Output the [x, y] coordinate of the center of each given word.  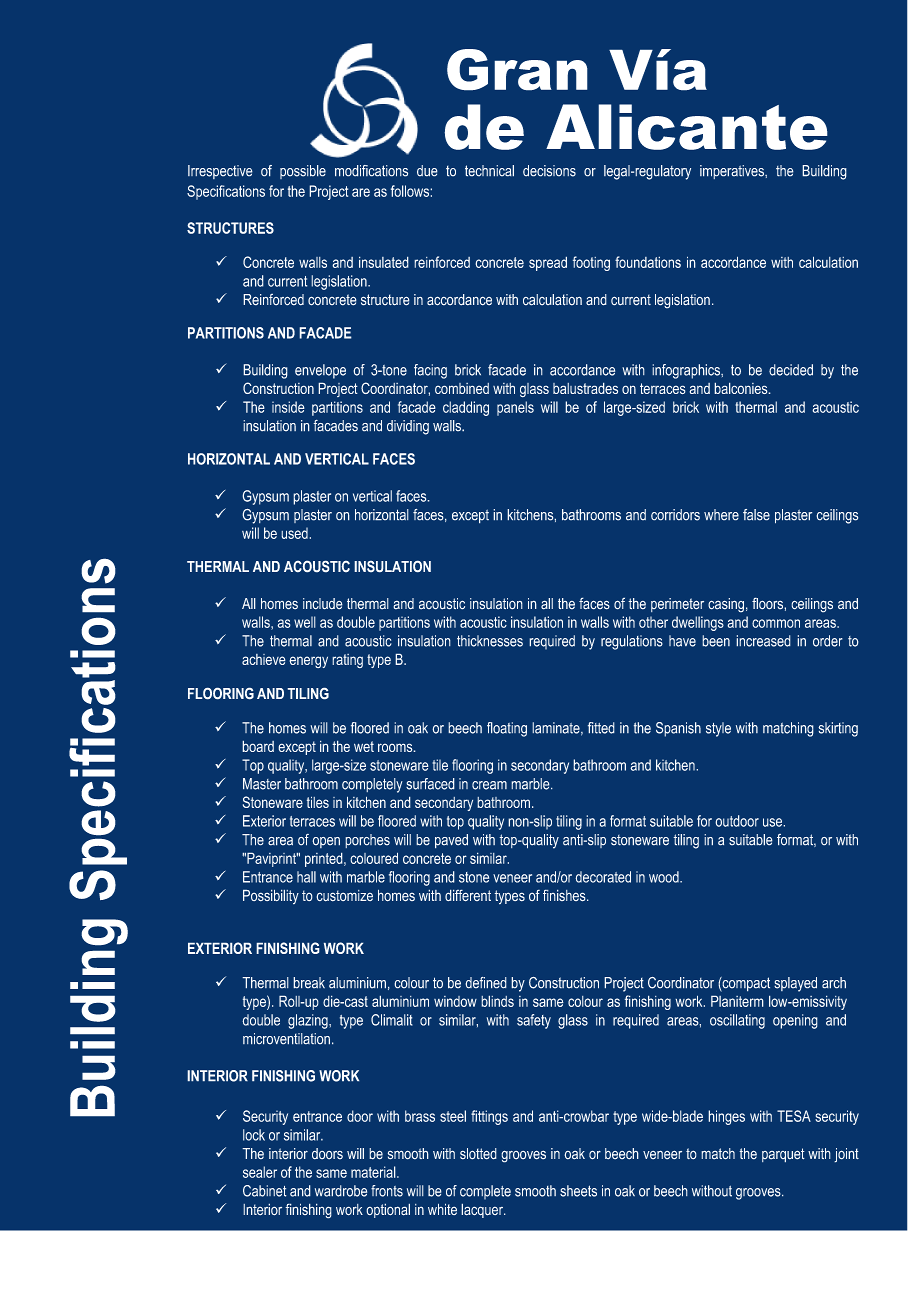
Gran [517, 70]
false [756, 515]
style [718, 729]
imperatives [733, 172]
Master [262, 784]
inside [288, 407]
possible [303, 172]
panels [515, 408]
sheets [578, 1191]
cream [489, 785]
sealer [260, 1172]
